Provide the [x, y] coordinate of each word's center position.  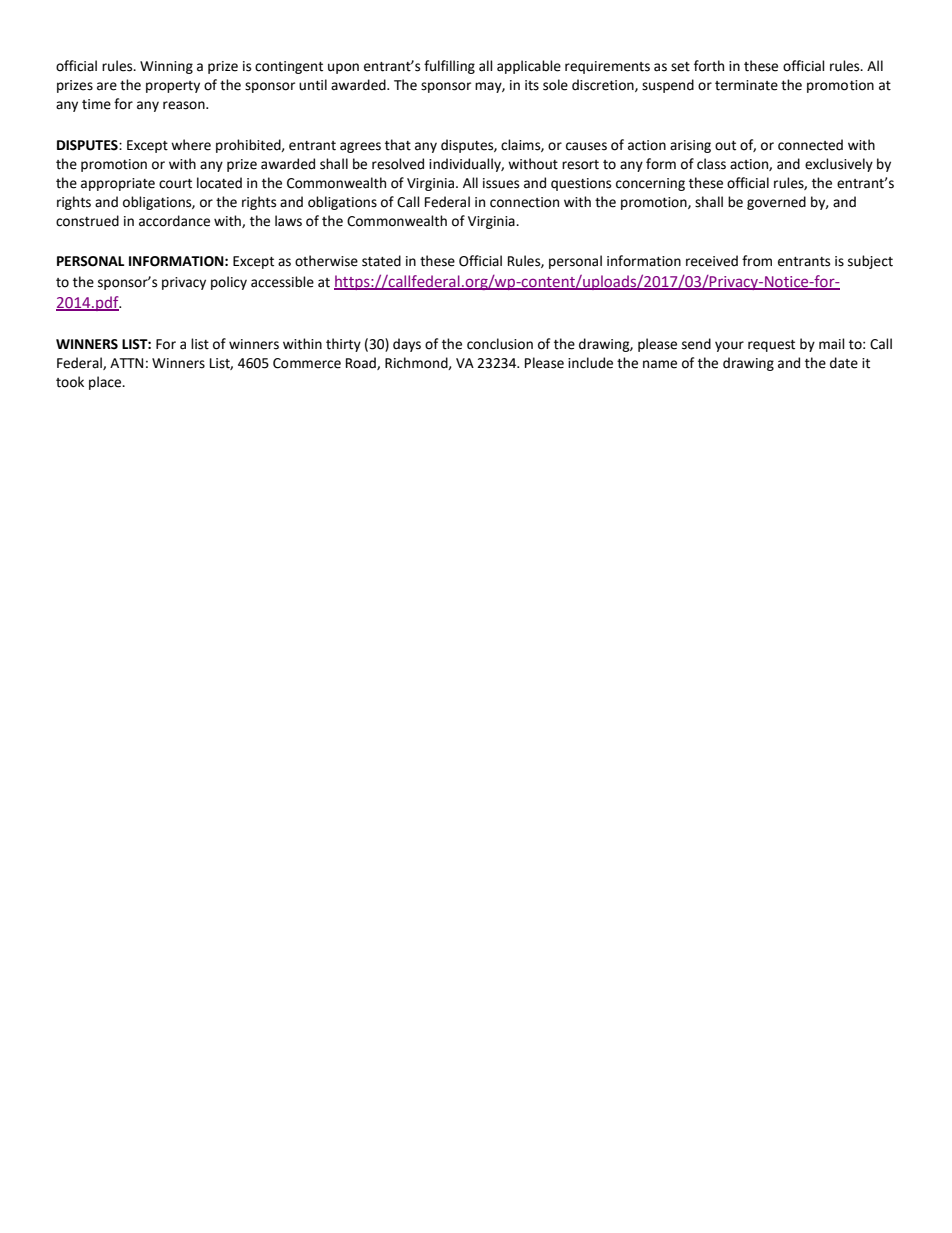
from [757, 261]
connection [524, 202]
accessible [282, 282]
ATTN [126, 363]
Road [362, 363]
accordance [174, 221]
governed [776, 203]
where [191, 145]
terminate [746, 85]
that [398, 145]
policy [229, 283]
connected [810, 145]
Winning [166, 67]
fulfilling [449, 67]
